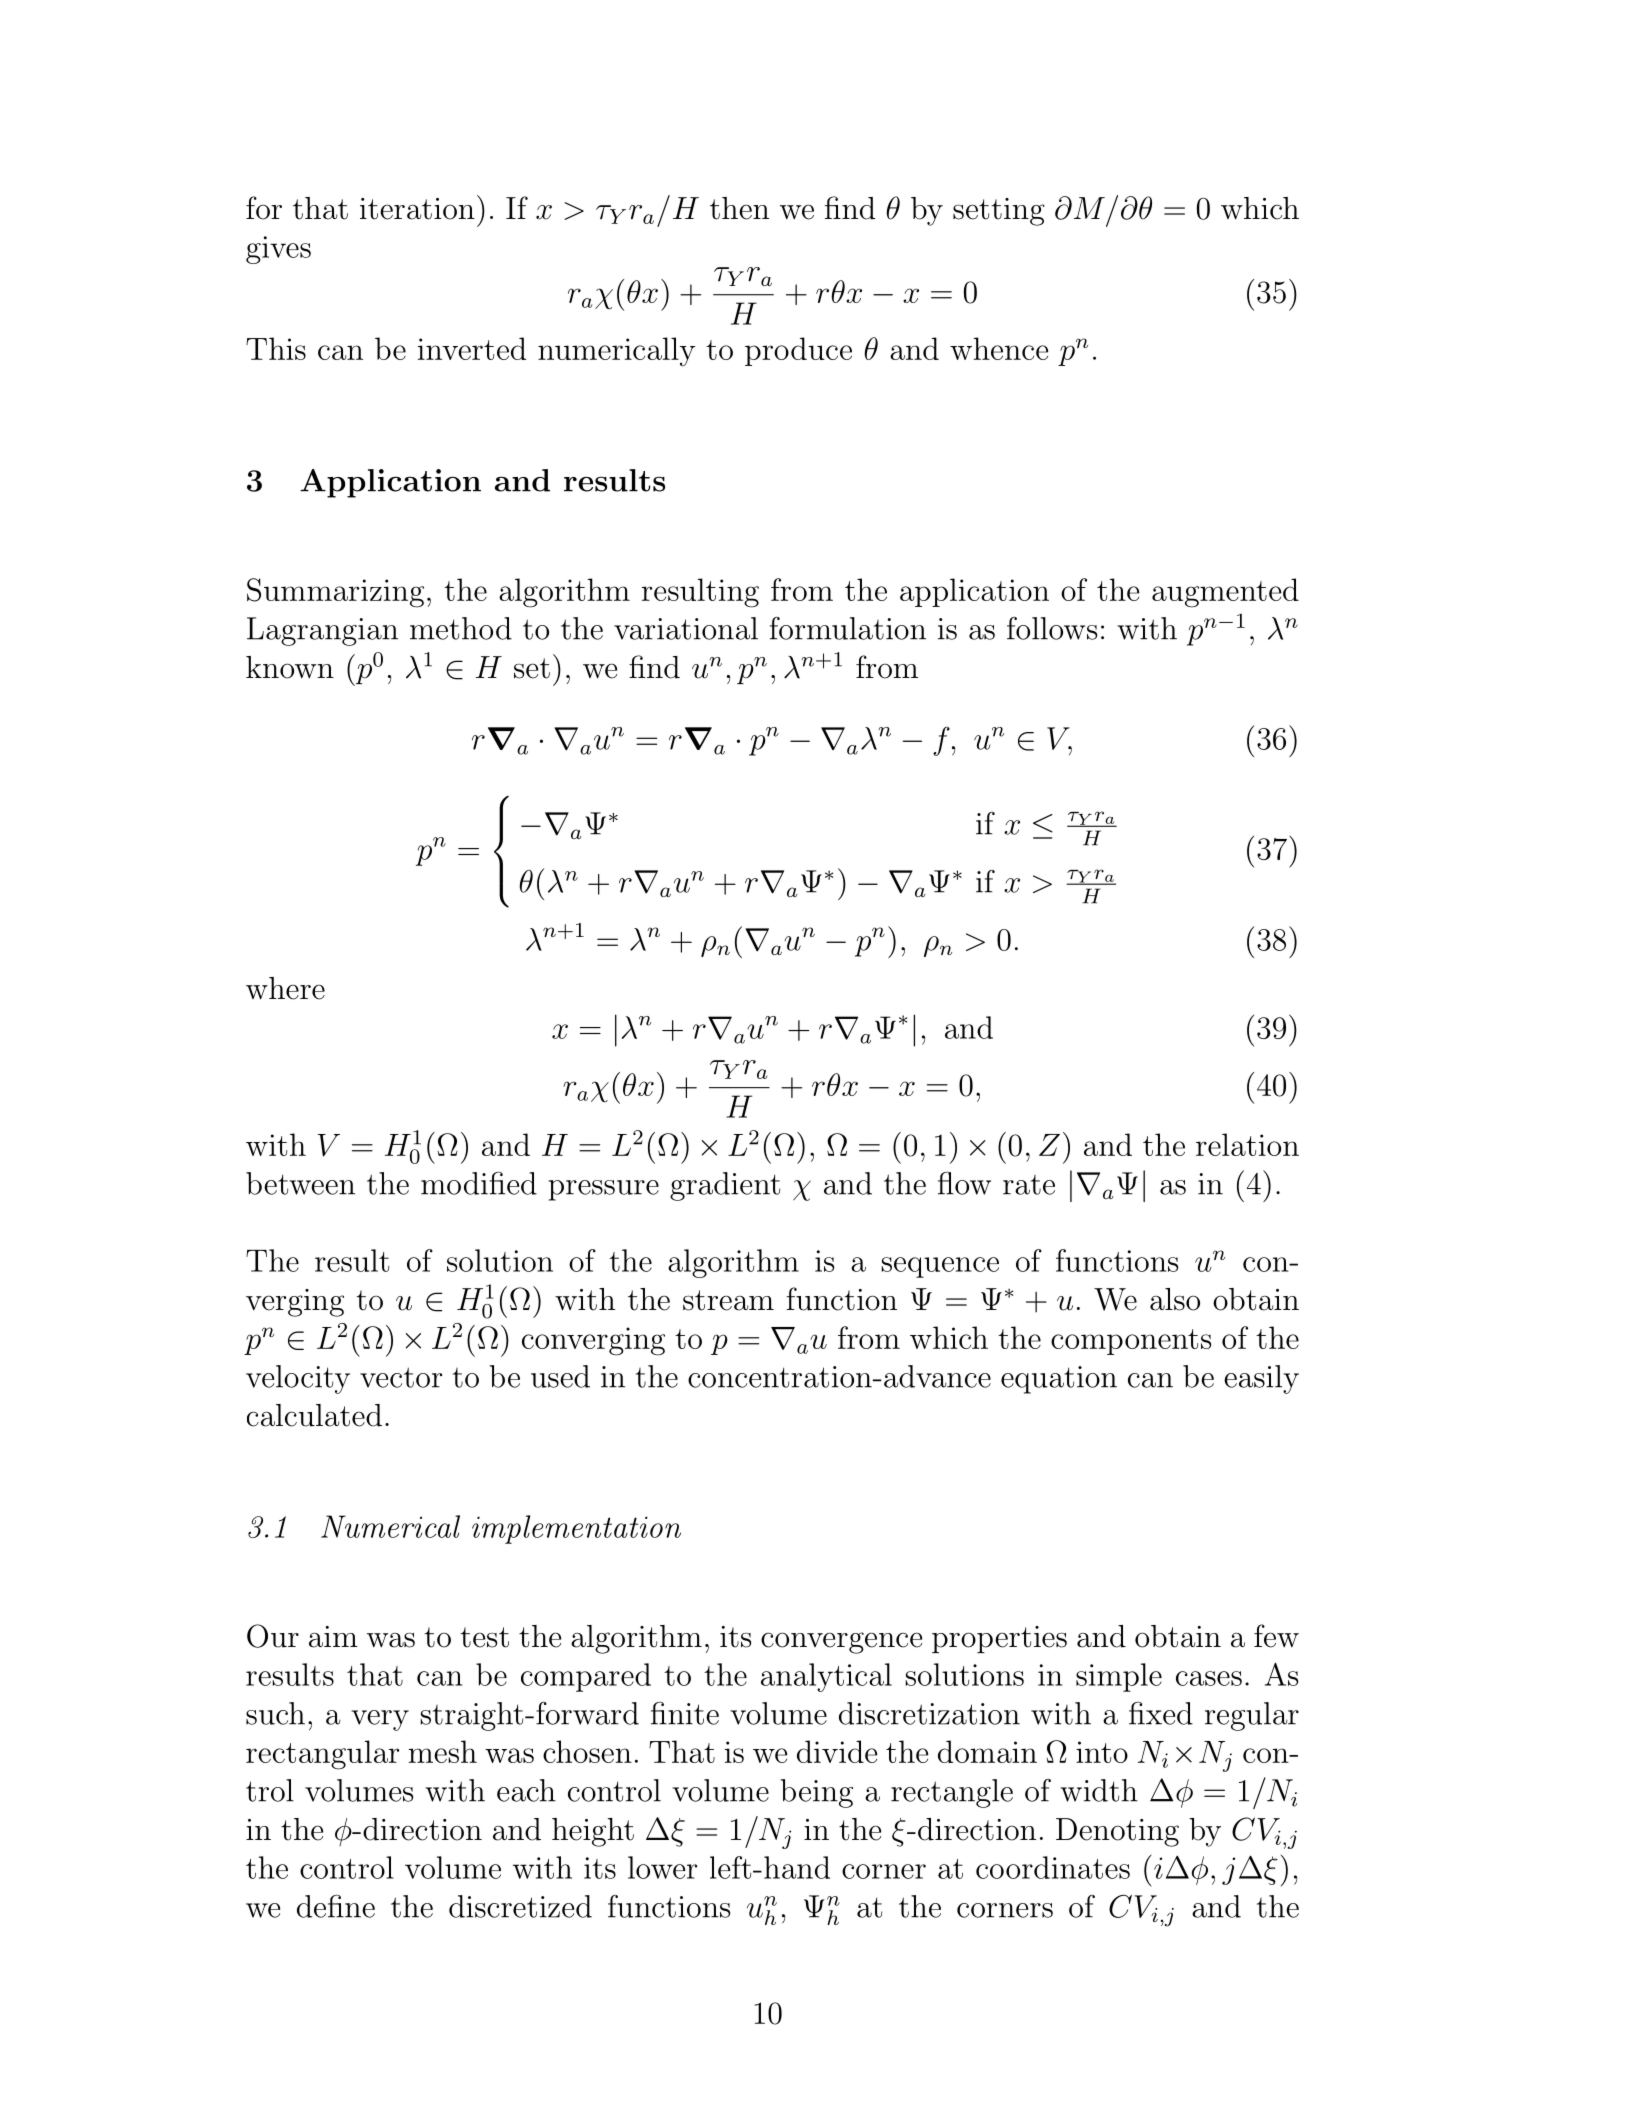 The image size is (1635, 2116). I want to click on define, so click(336, 1906).
